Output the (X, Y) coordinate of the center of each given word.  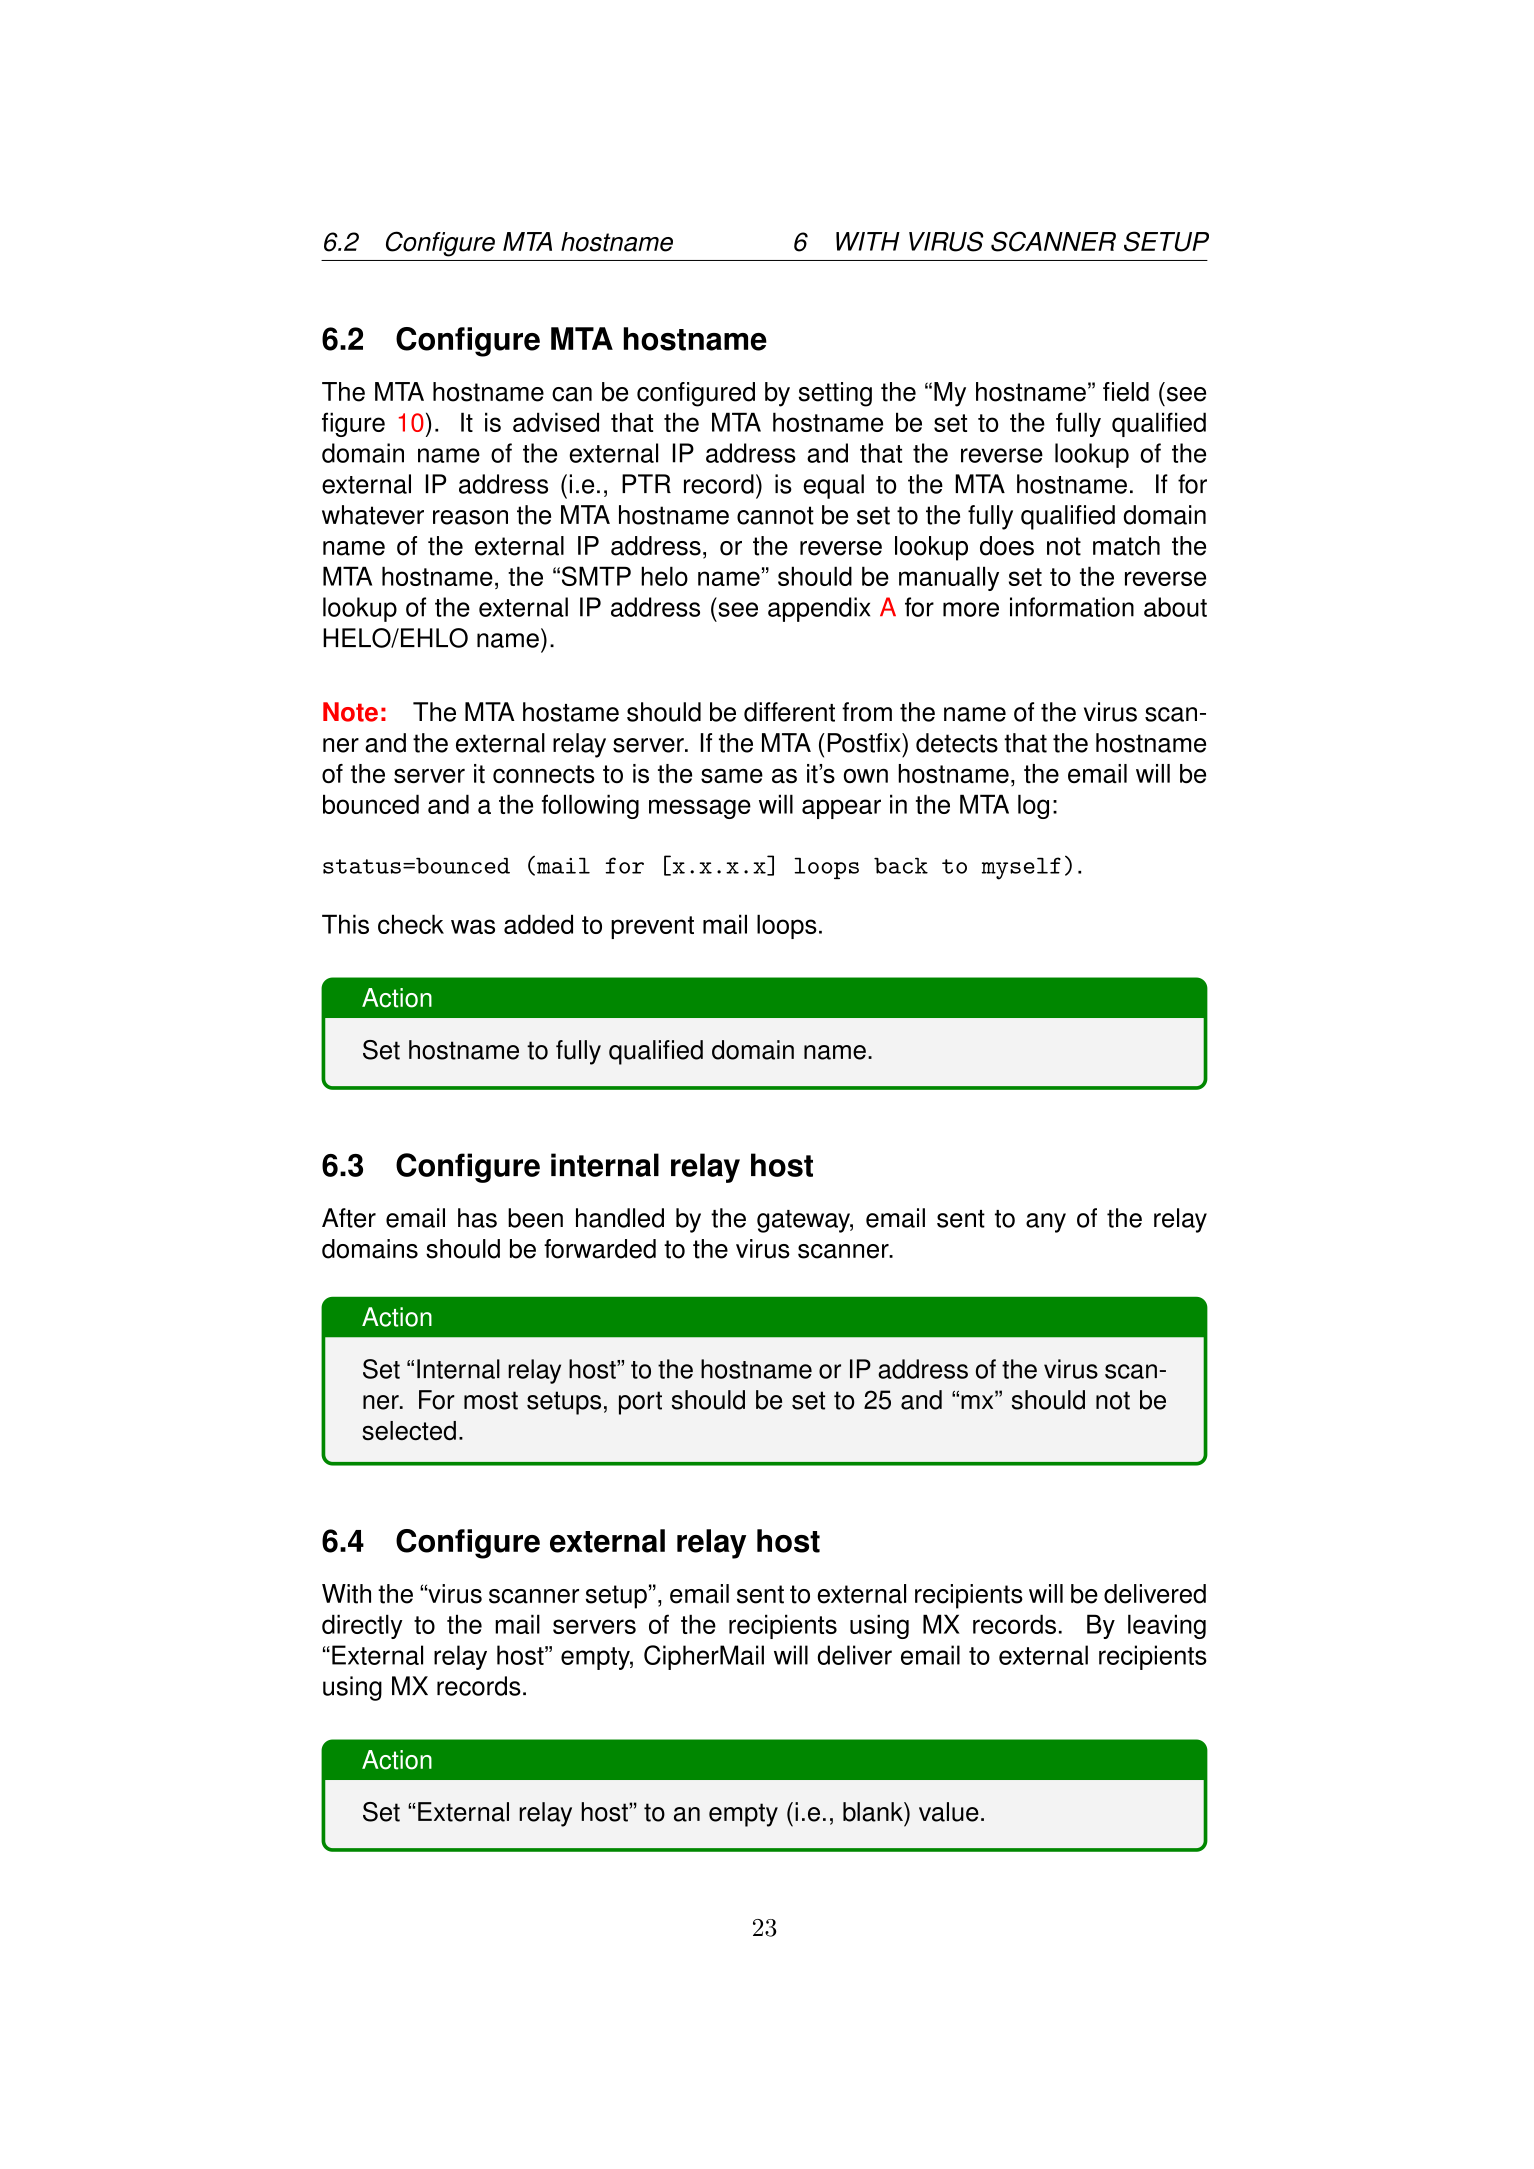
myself (1021, 868)
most (491, 1400)
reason (470, 517)
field (1126, 392)
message (700, 809)
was (473, 926)
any (1046, 1223)
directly (362, 1626)
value (949, 1812)
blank (874, 1812)
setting (835, 394)
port (640, 1403)
